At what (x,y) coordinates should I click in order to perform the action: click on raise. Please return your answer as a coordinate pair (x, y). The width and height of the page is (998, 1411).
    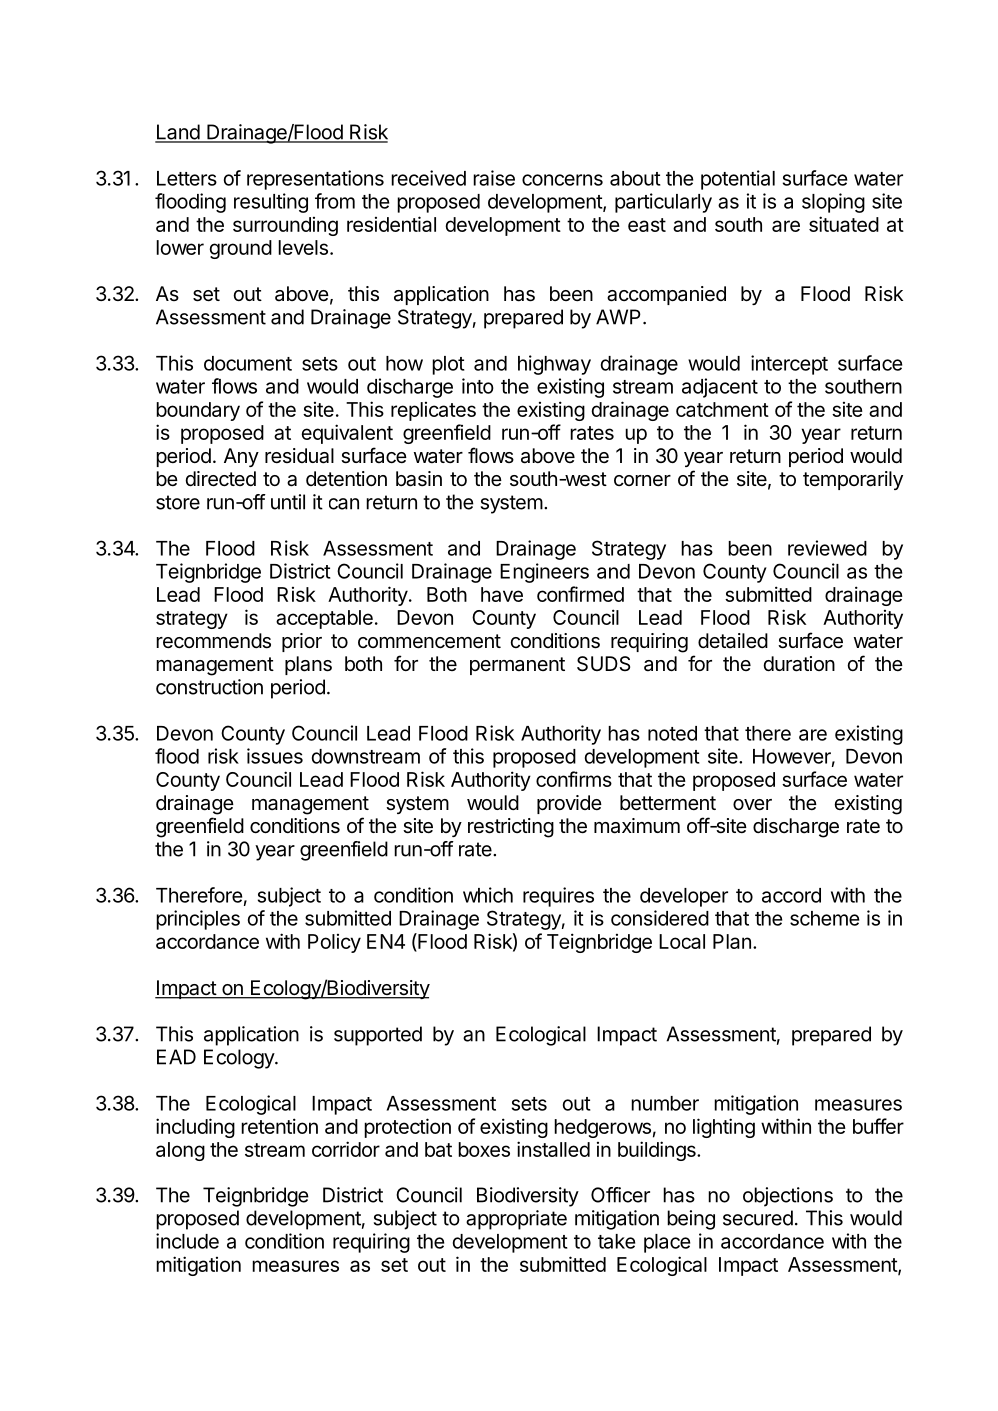
    Looking at the image, I should click on (494, 178).
